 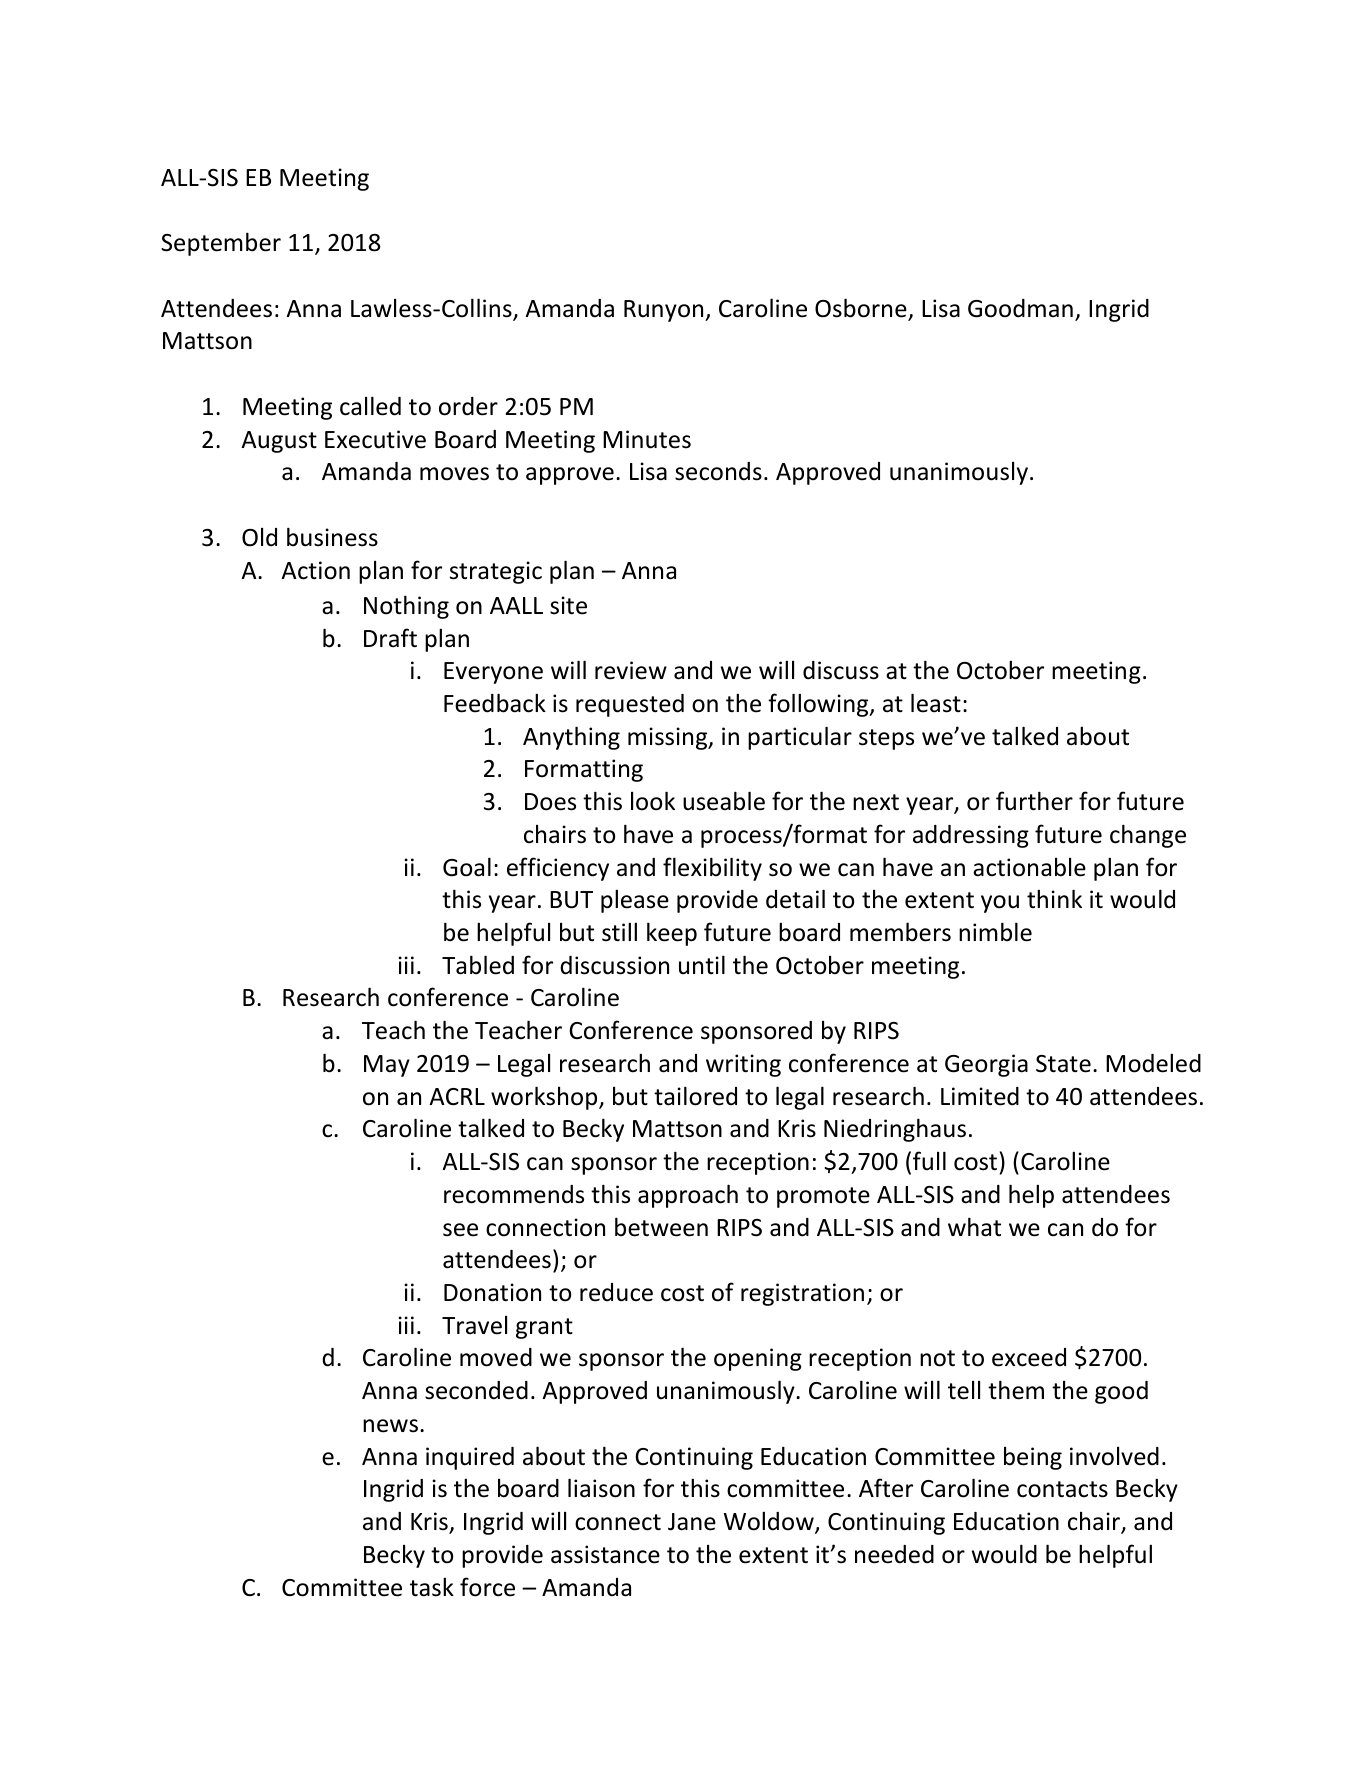 What do you see at coordinates (221, 244) in the screenshot?
I see `September` at bounding box center [221, 244].
